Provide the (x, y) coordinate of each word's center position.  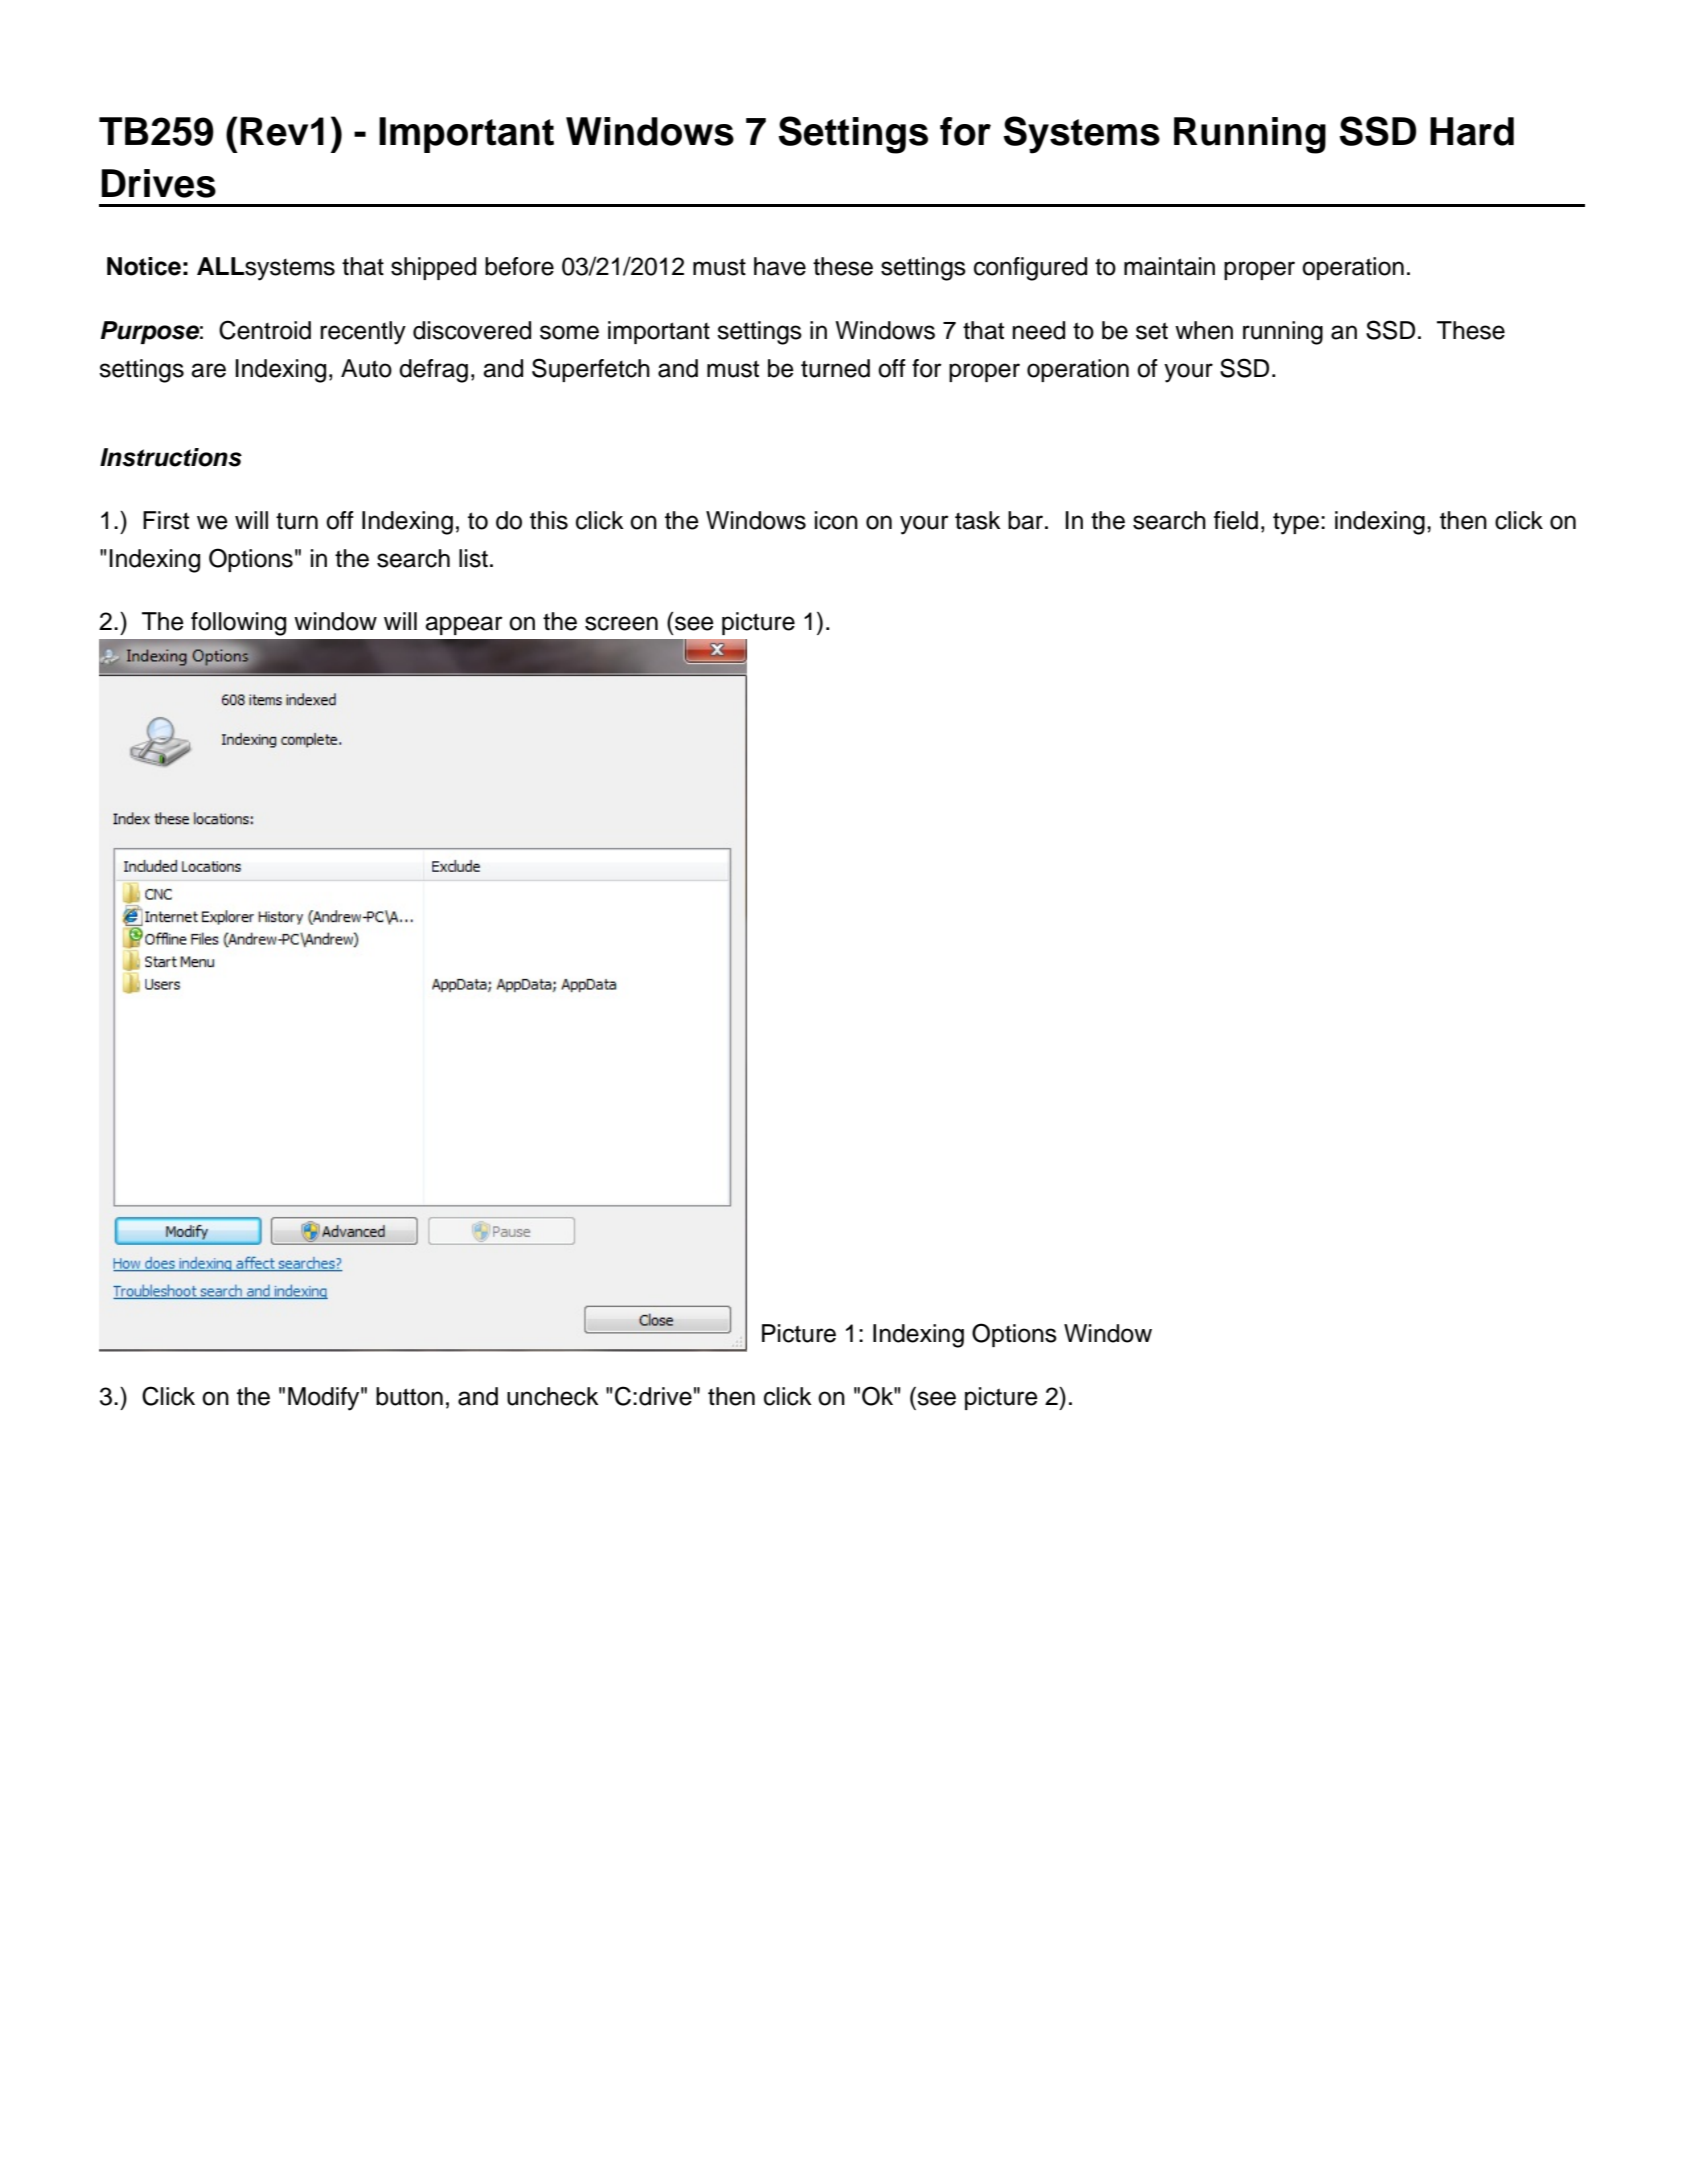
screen (621, 623)
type (1296, 524)
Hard (1472, 131)
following (238, 624)
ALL (221, 266)
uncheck (553, 1396)
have (780, 266)
